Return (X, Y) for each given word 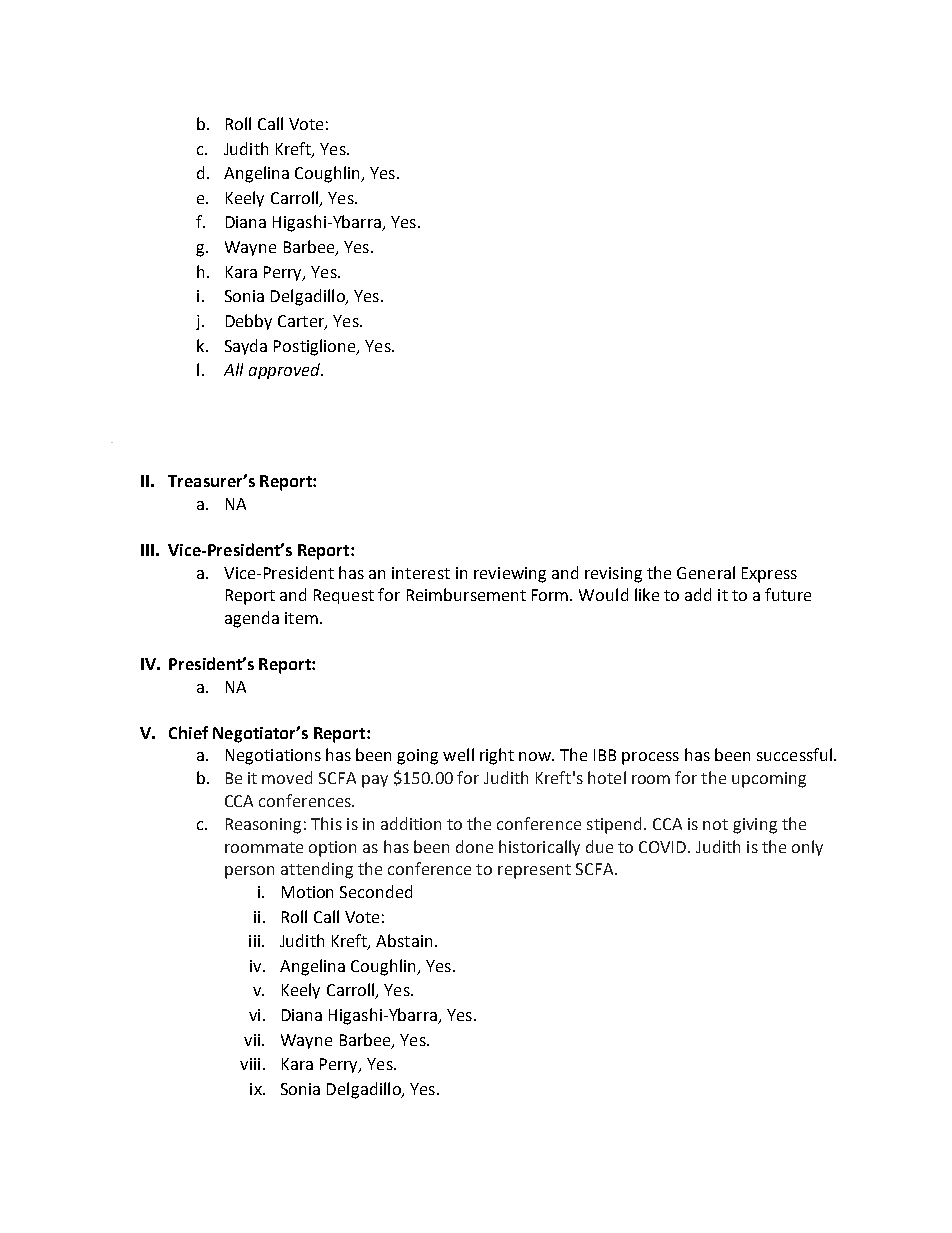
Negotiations (273, 757)
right (497, 756)
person (249, 872)
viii (250, 1064)
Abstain (404, 940)
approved (285, 371)
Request (344, 596)
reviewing (510, 575)
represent (534, 871)
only (807, 848)
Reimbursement (466, 594)
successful (794, 754)
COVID (664, 847)
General (706, 572)
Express (769, 575)
